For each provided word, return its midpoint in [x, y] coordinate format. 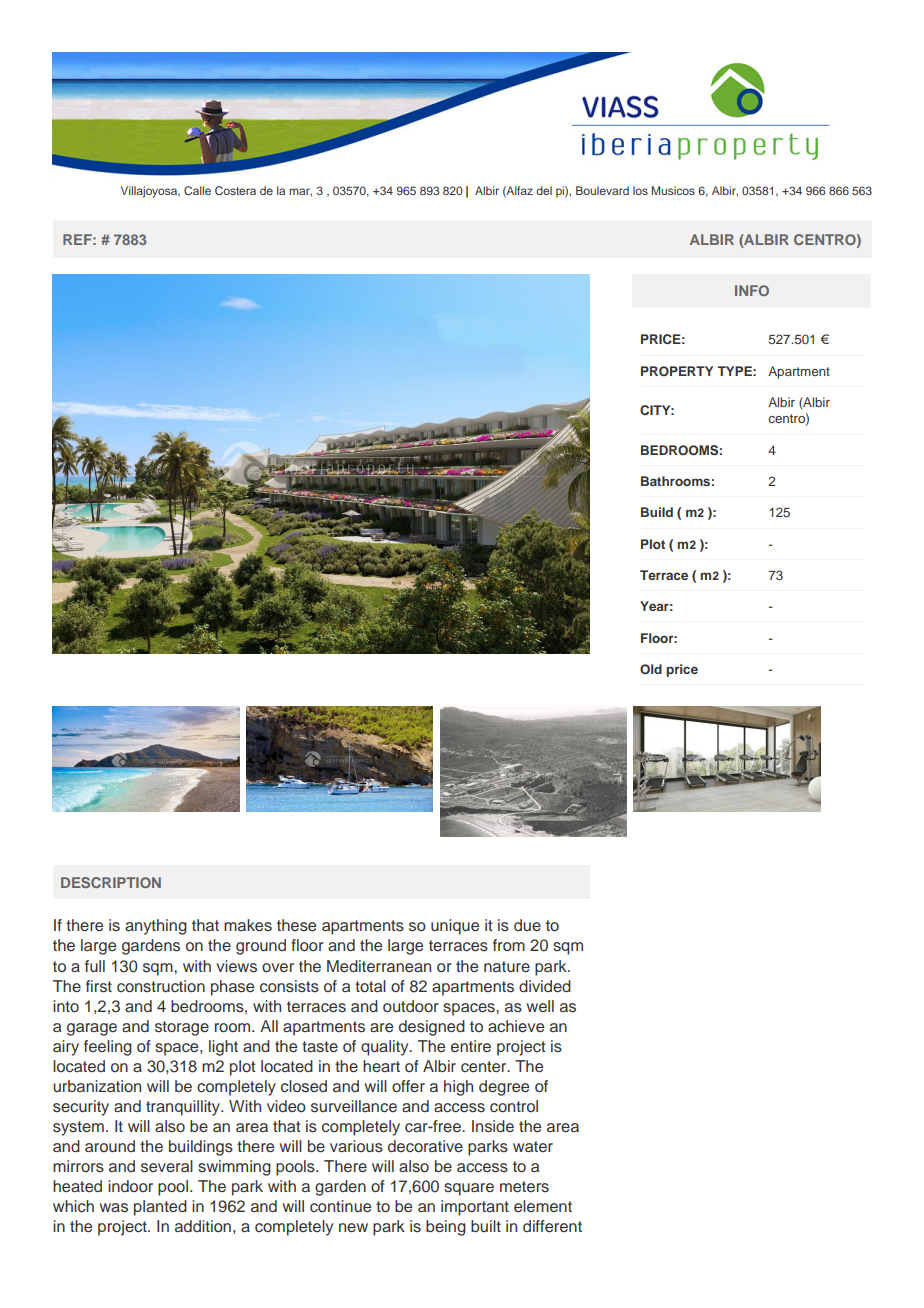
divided [545, 986]
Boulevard [602, 190]
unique [455, 927]
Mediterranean [379, 966]
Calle [197, 191]
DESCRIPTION [111, 882]
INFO [752, 290]
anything [156, 927]
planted [160, 1208]
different [552, 1226]
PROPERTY [677, 371]
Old [651, 669]
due [527, 925]
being [446, 1228]
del [544, 190]
